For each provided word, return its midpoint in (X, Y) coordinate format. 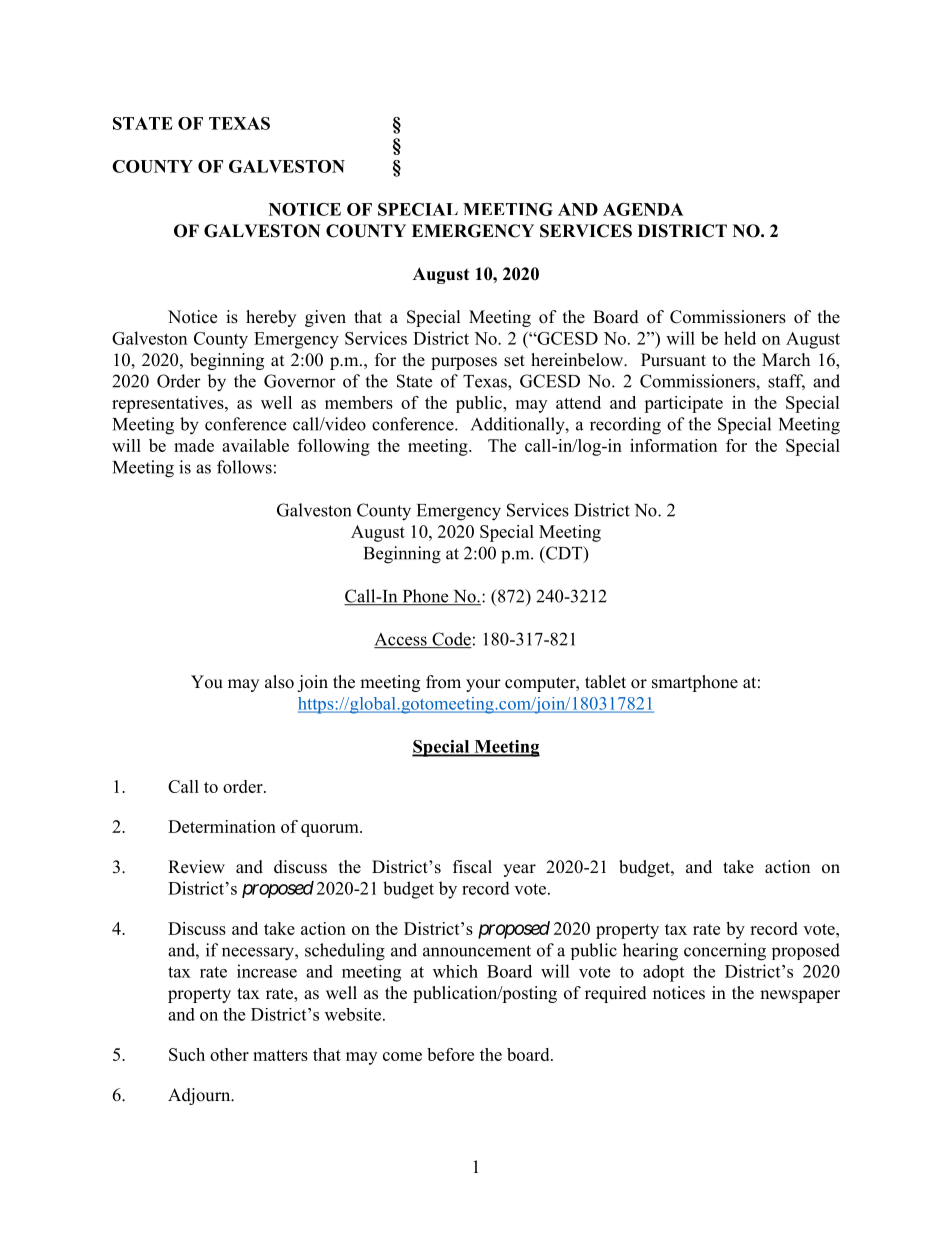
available (255, 445)
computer (541, 684)
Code (451, 640)
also (279, 682)
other (229, 1054)
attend (578, 402)
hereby (271, 318)
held (740, 338)
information (673, 445)
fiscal (472, 867)
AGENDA (643, 209)
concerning (725, 952)
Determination (222, 826)
